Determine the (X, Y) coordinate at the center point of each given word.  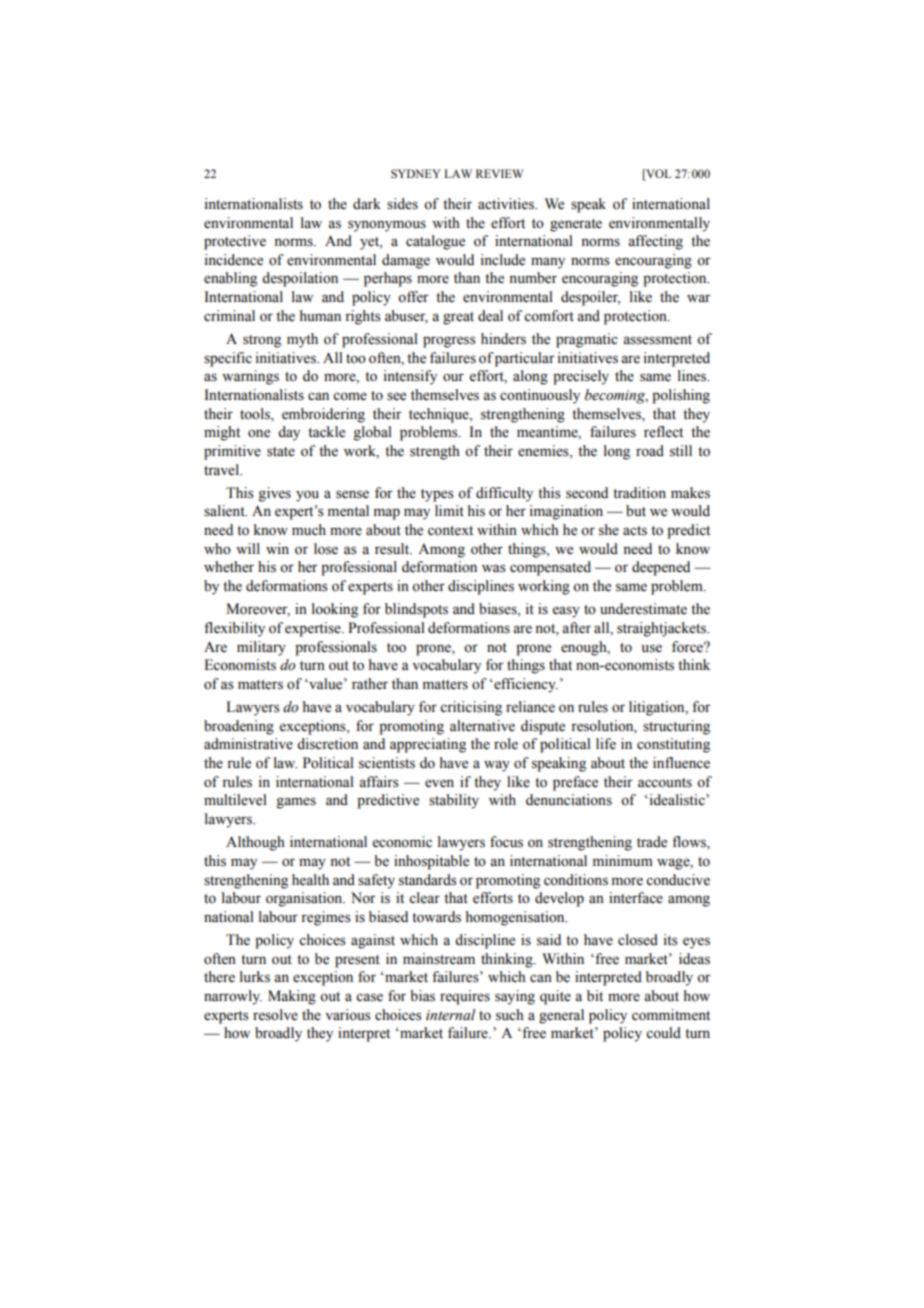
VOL (657, 173)
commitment (671, 1015)
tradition (639, 493)
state (281, 452)
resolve (275, 1015)
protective (235, 242)
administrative (248, 744)
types (437, 495)
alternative (482, 726)
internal (451, 1015)
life (606, 744)
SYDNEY (416, 173)
